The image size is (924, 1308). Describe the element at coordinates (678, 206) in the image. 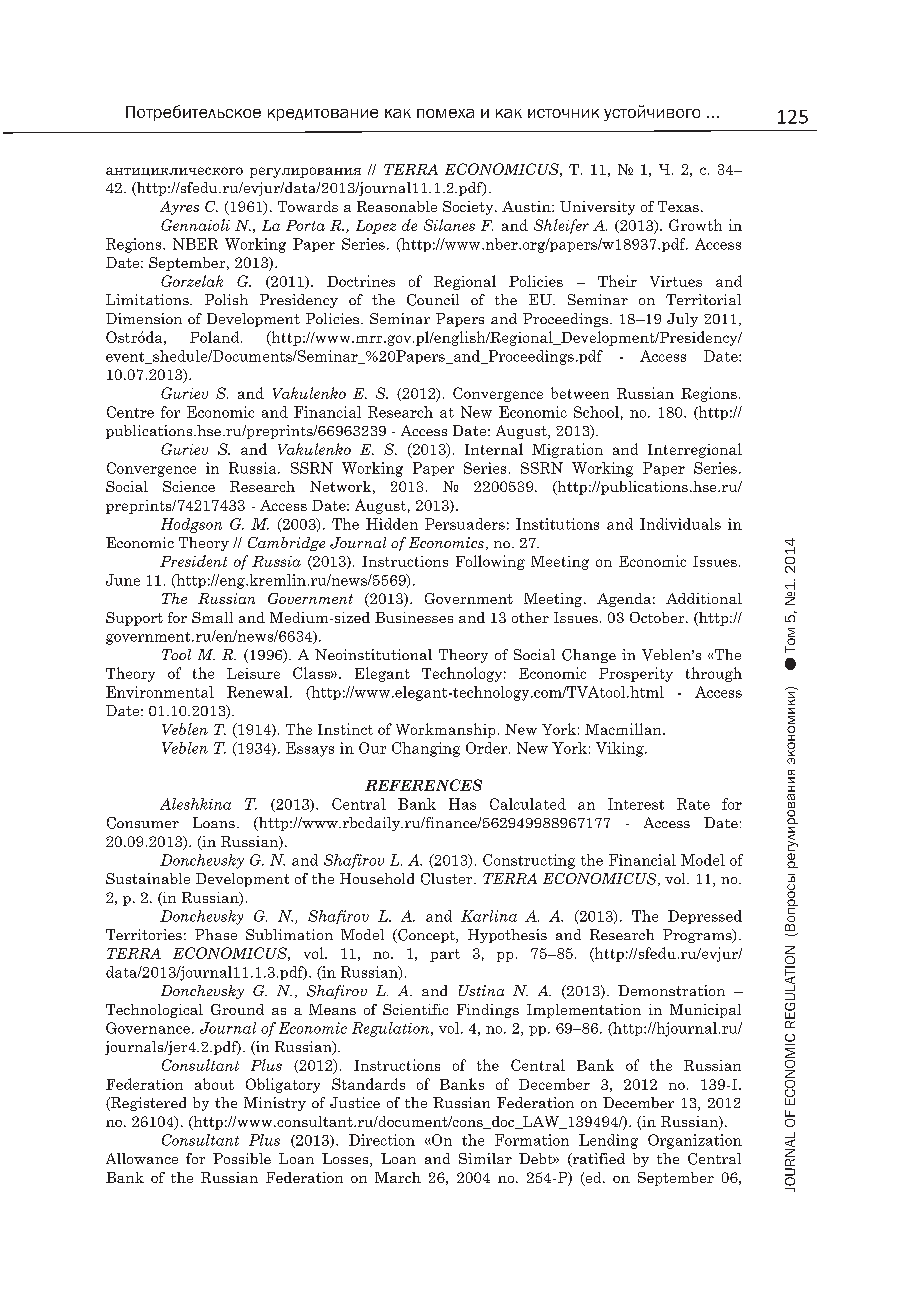

I see `Texas` at that location.
